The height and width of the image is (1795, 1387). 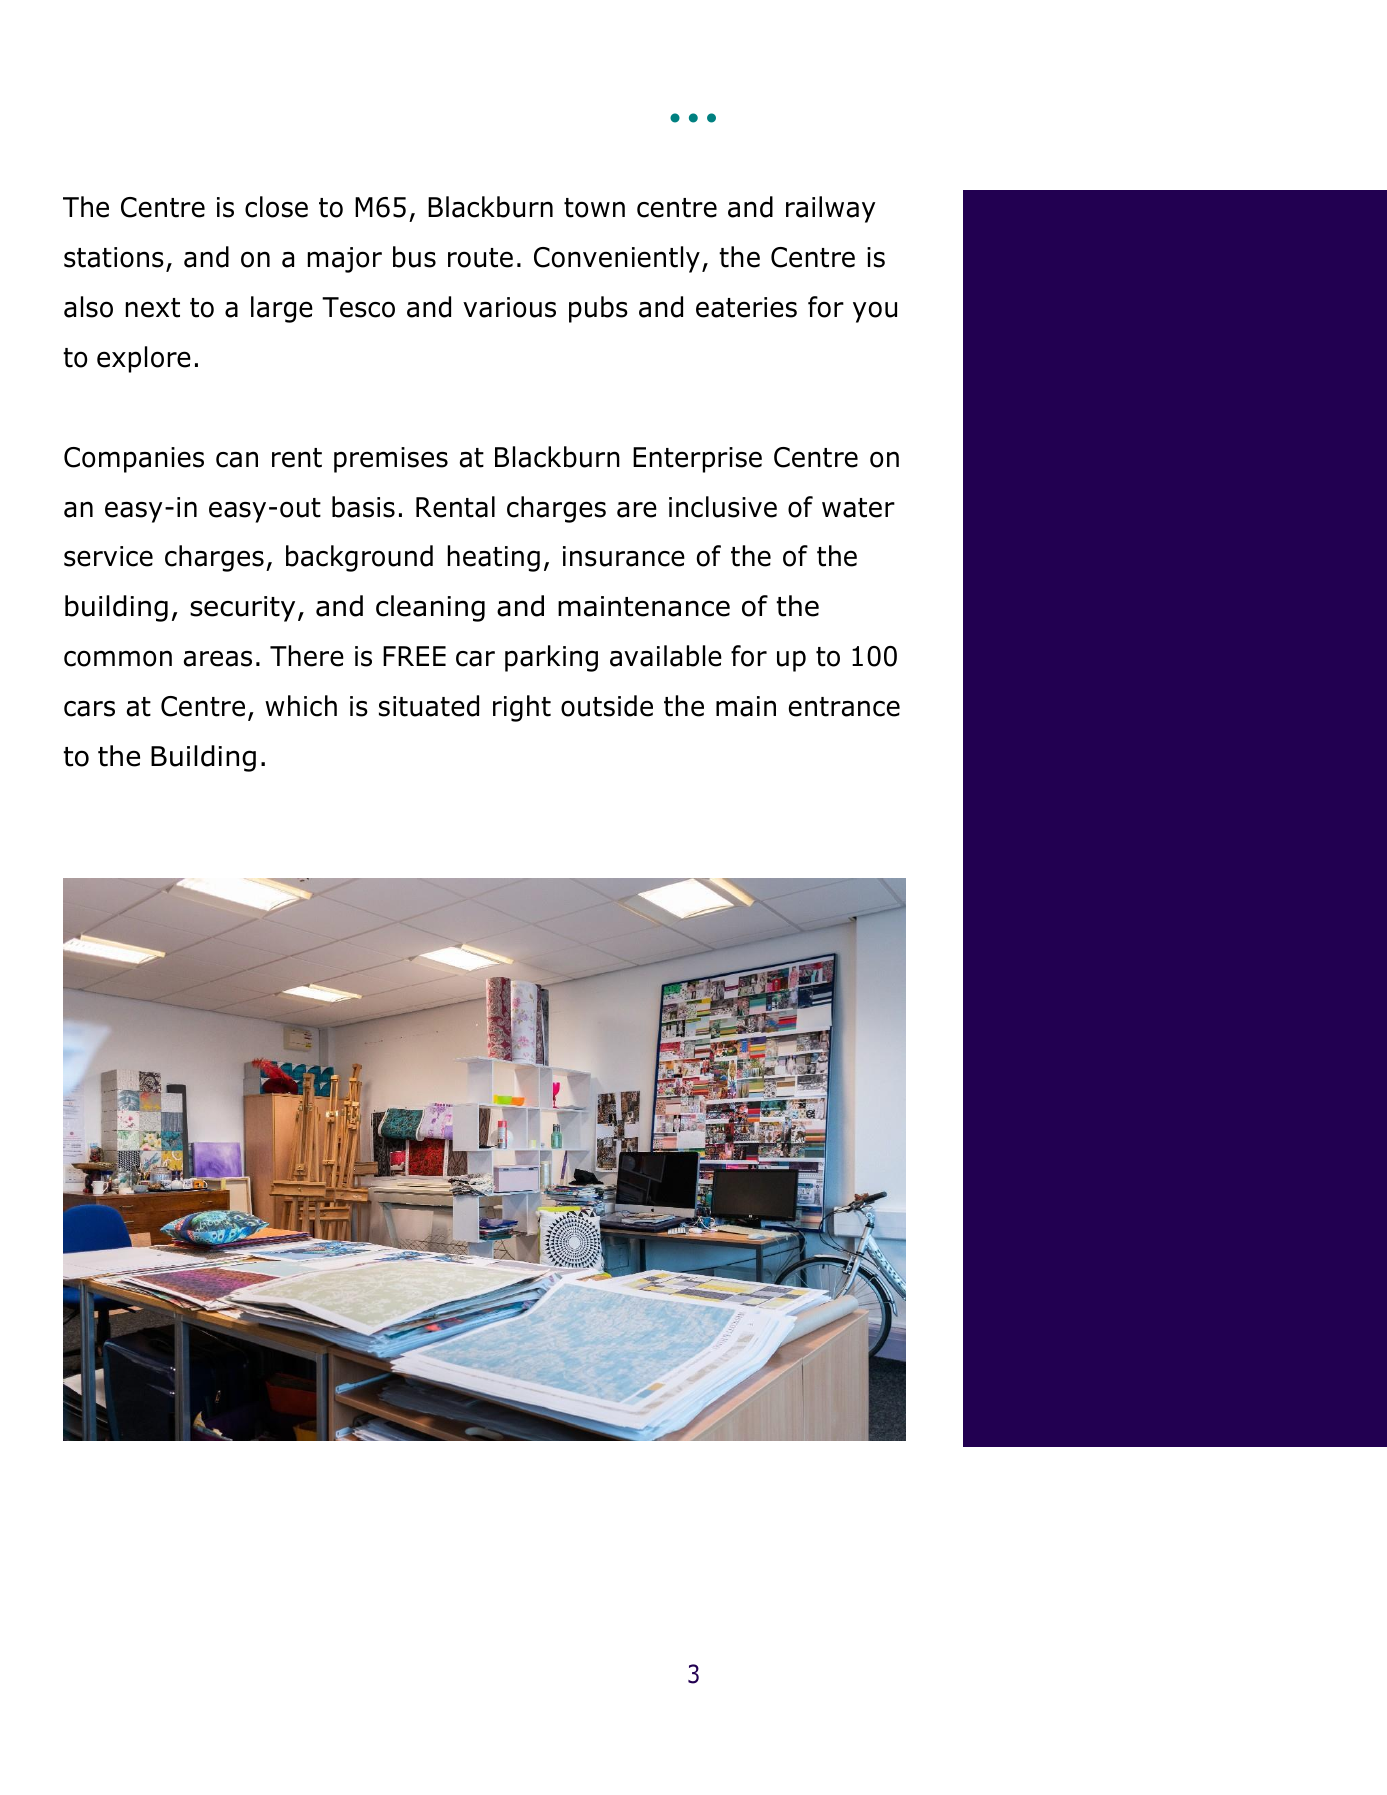 I want to click on railway, so click(x=830, y=209).
